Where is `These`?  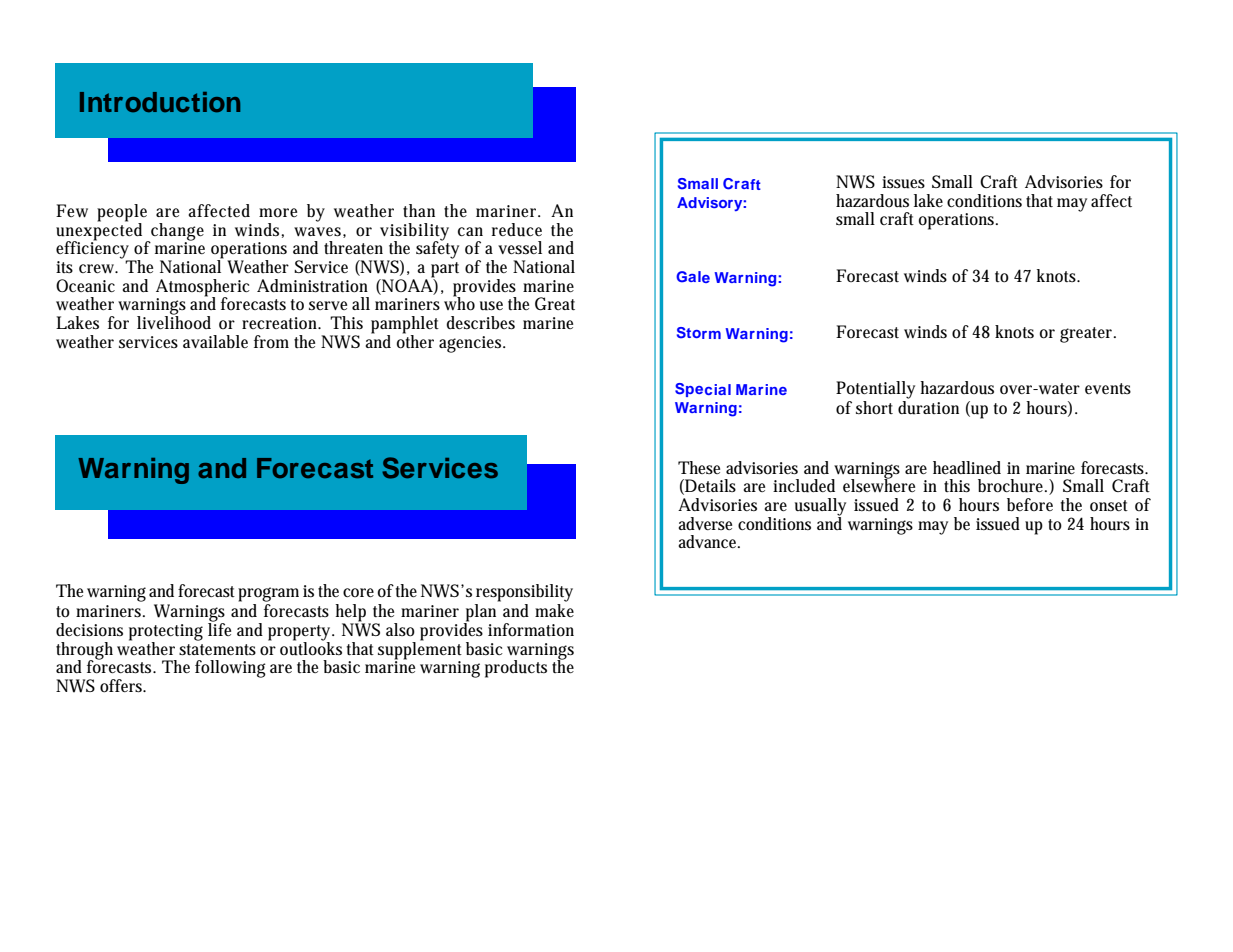
These is located at coordinates (699, 467).
